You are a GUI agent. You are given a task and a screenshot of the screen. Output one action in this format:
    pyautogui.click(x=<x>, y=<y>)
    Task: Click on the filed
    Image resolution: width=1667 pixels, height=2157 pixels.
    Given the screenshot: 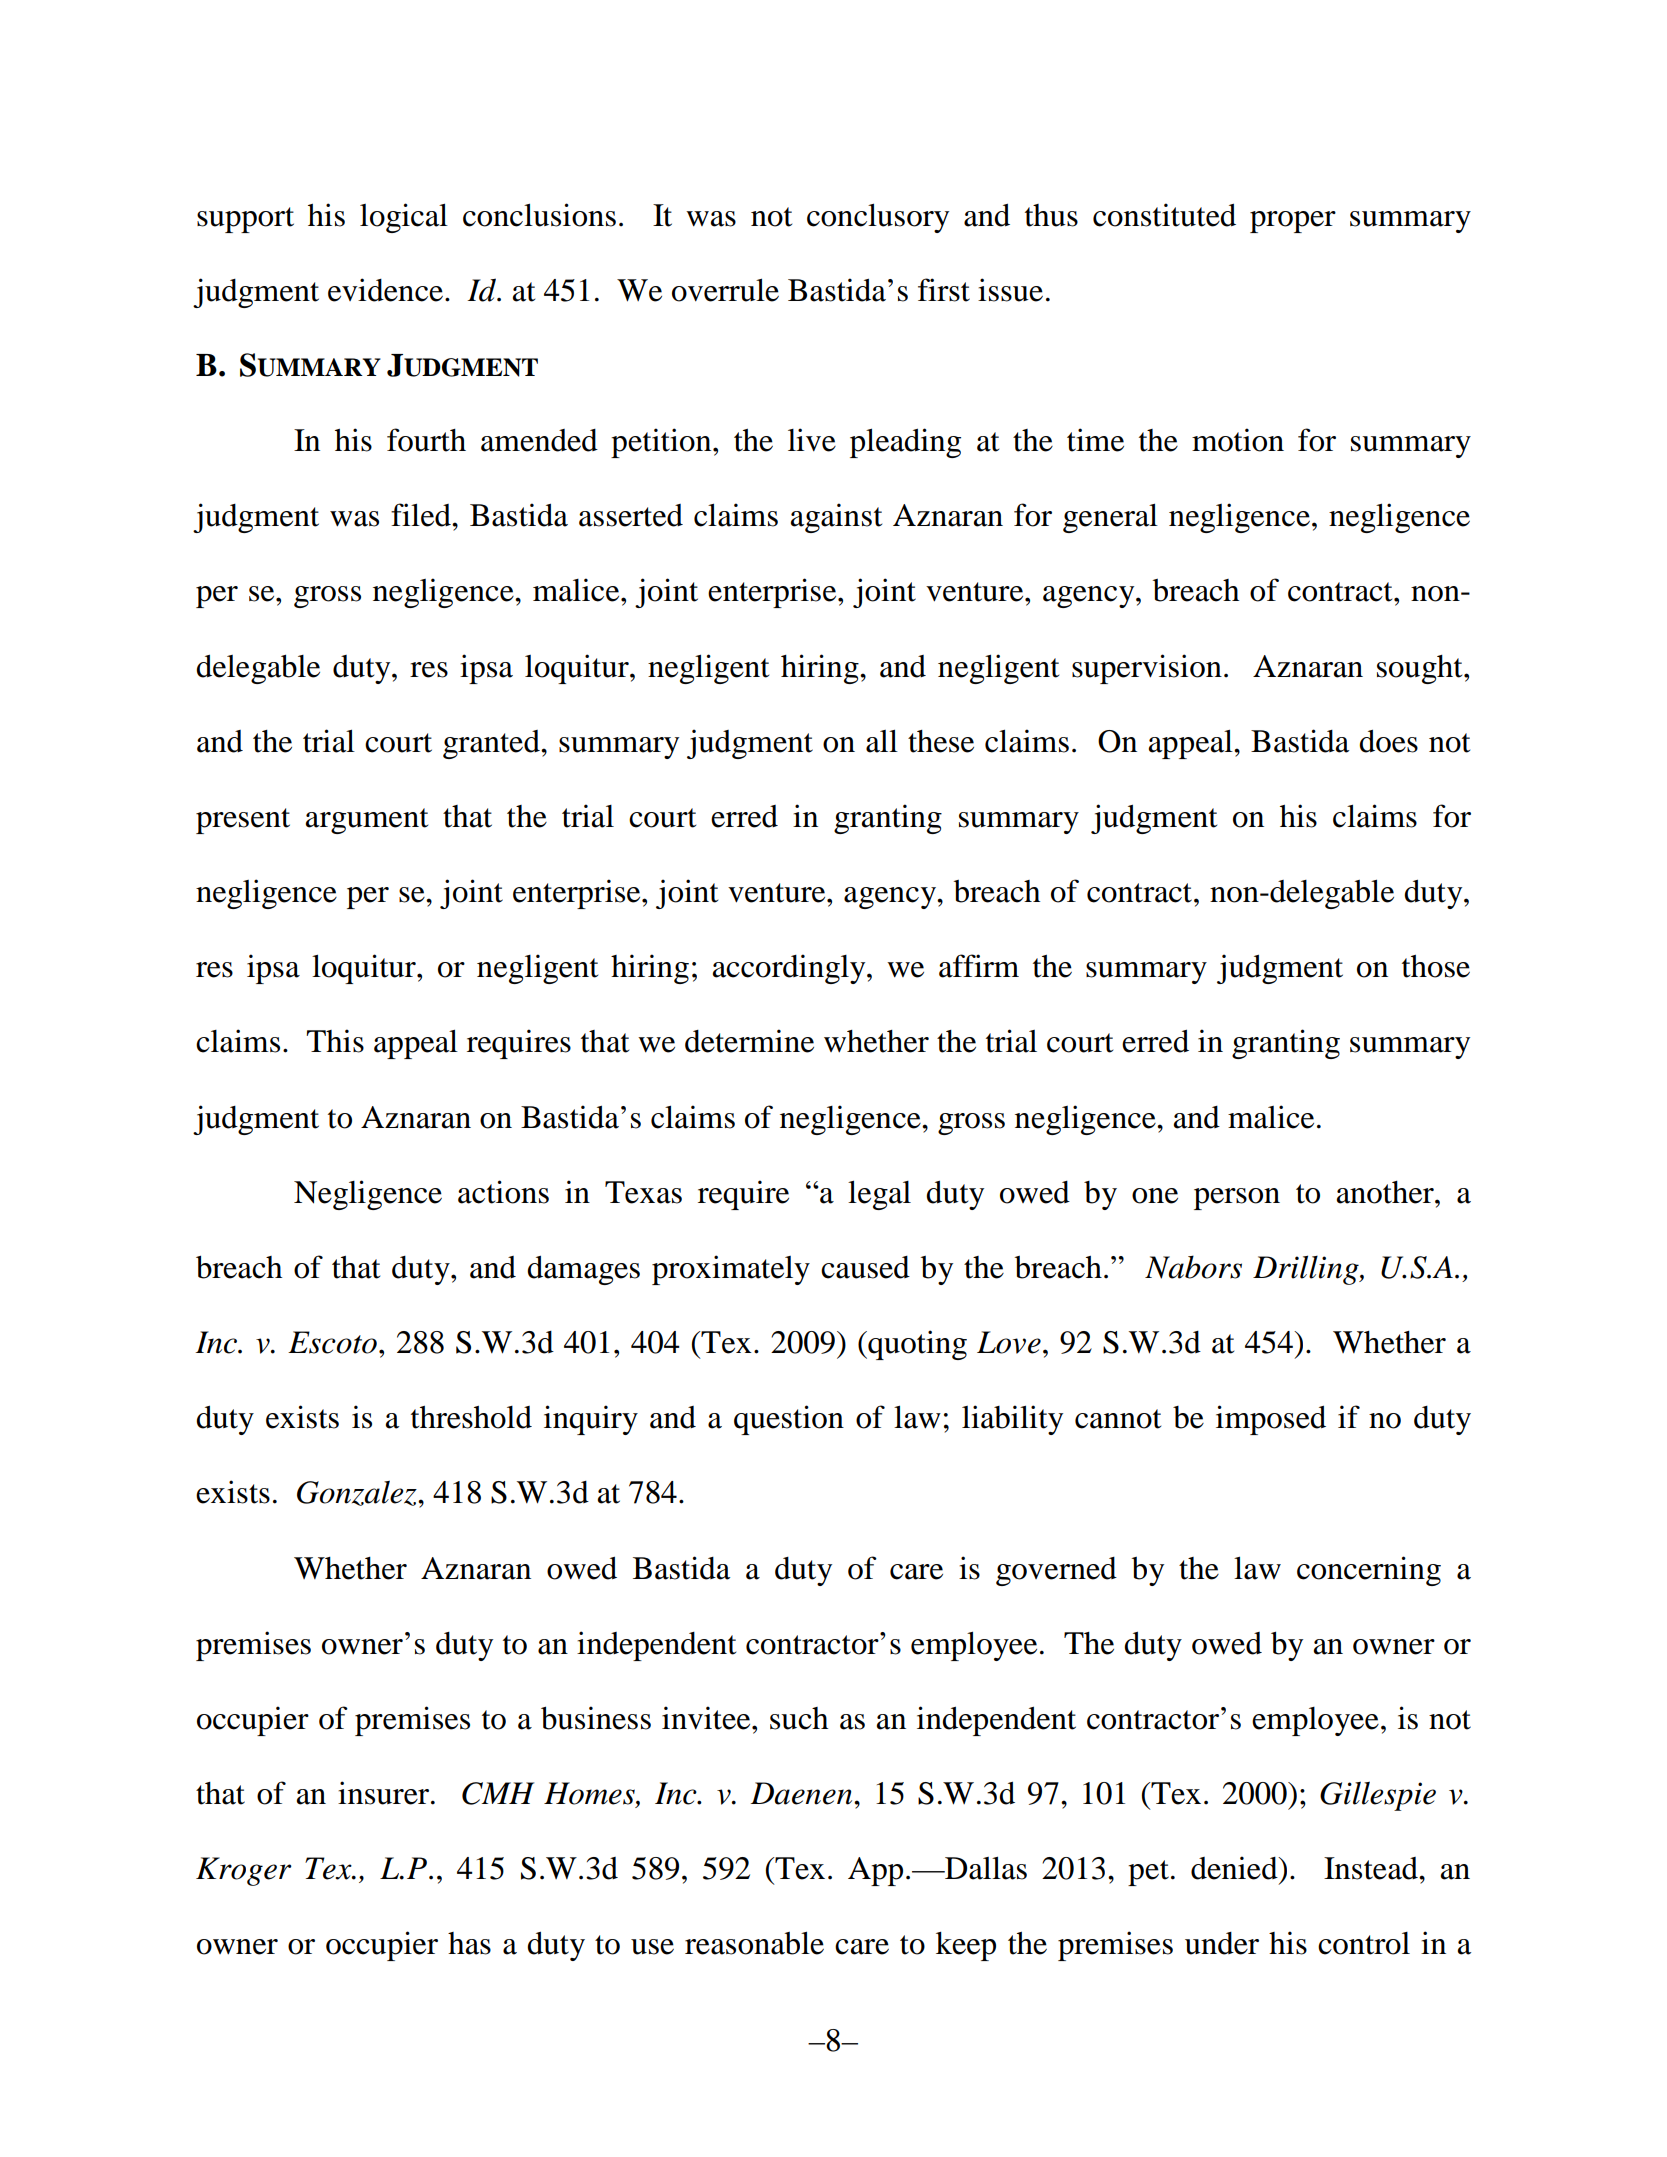 What is the action you would take?
    pyautogui.click(x=422, y=515)
